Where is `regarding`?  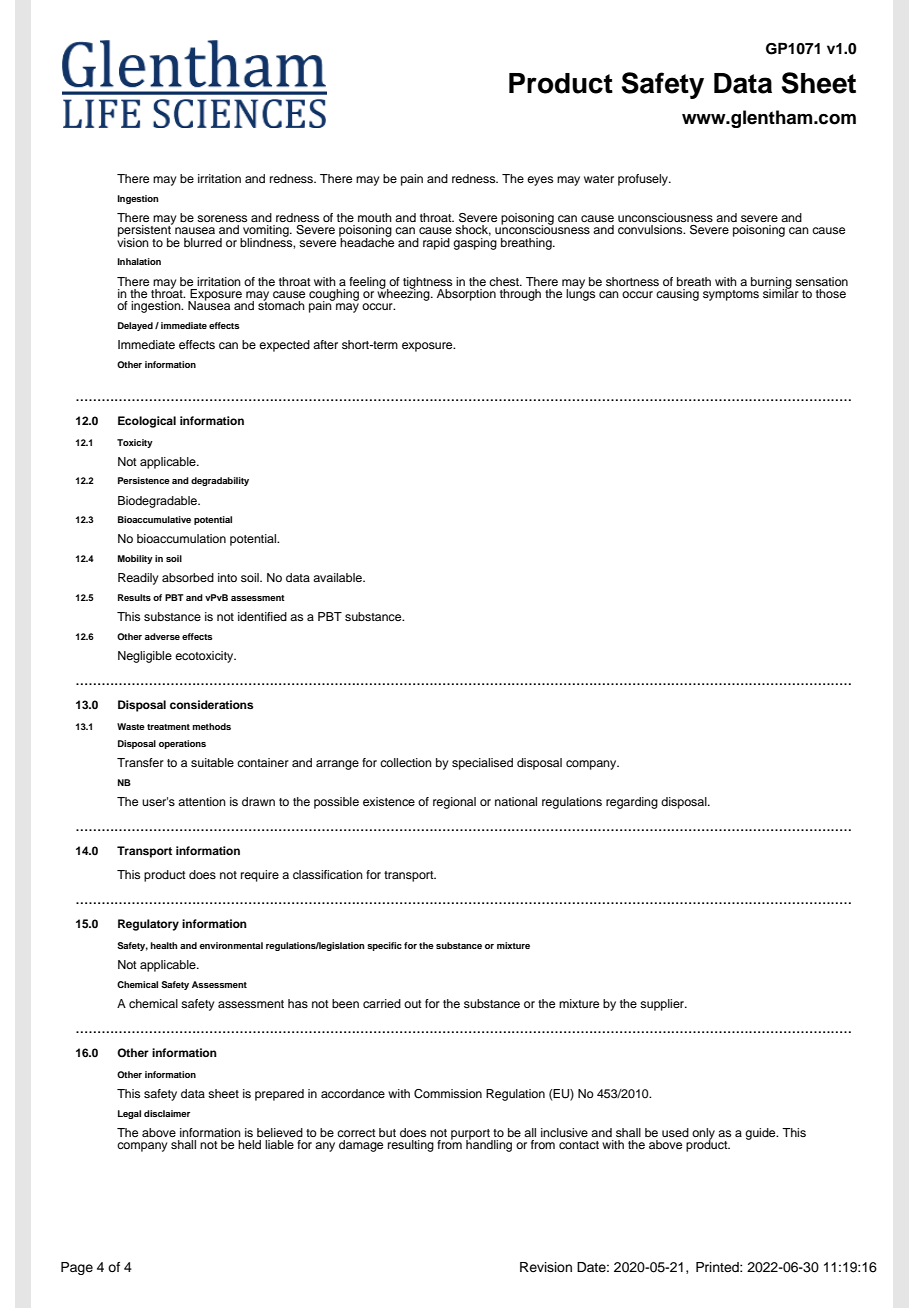
regarding is located at coordinates (632, 803).
